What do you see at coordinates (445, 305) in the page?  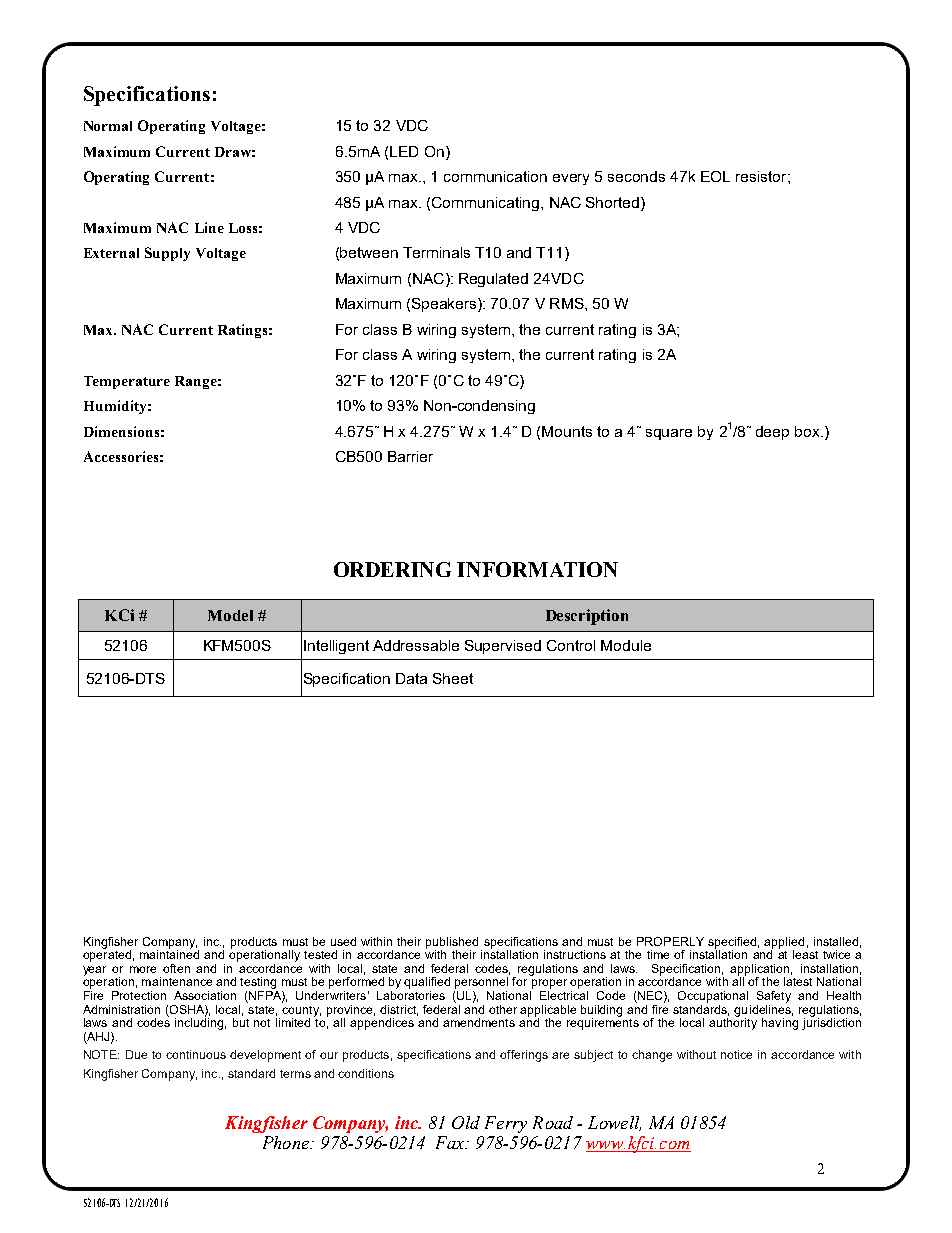 I see `Speakers` at bounding box center [445, 305].
